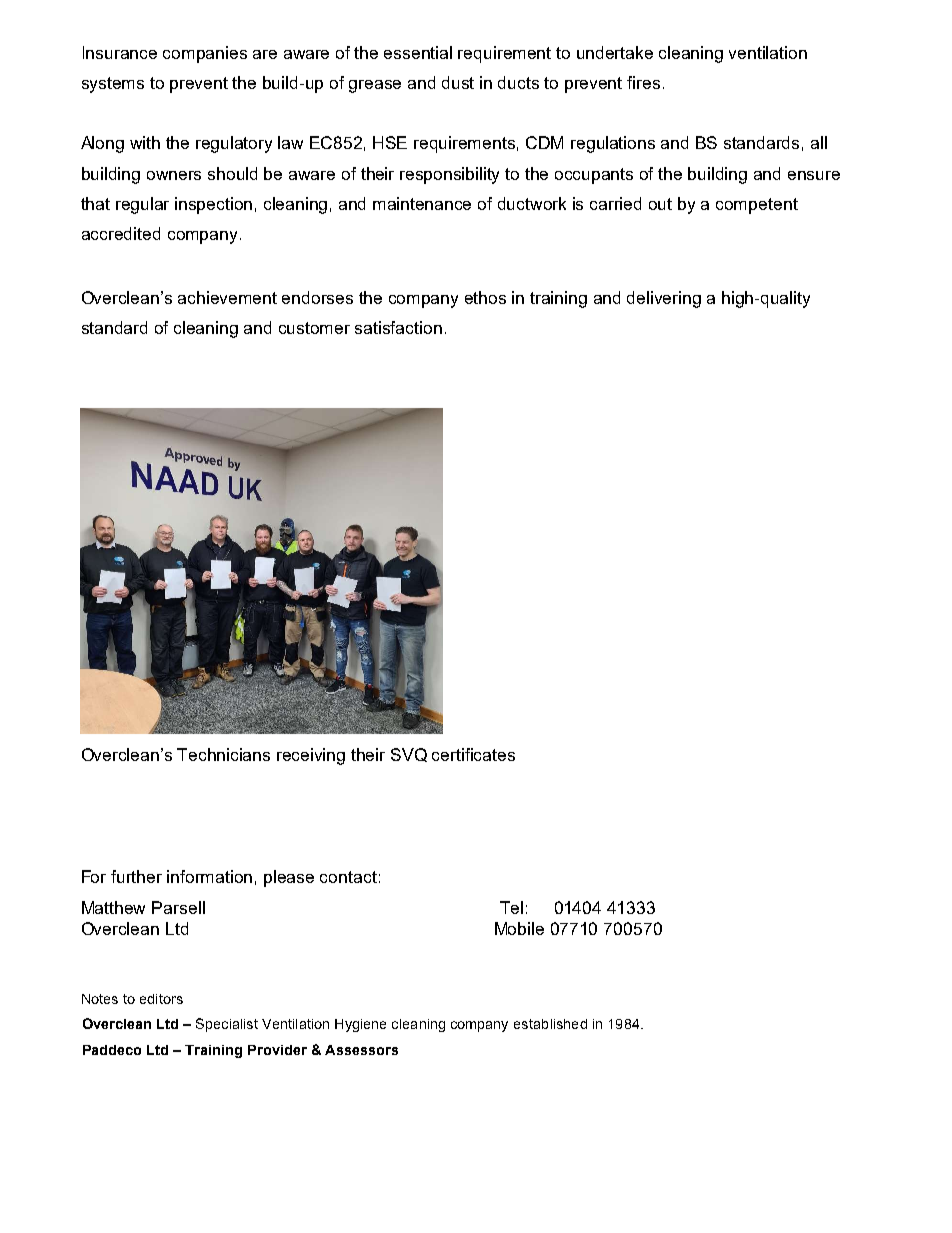 The image size is (952, 1233). What do you see at coordinates (205, 54) in the screenshot?
I see `companies` at bounding box center [205, 54].
